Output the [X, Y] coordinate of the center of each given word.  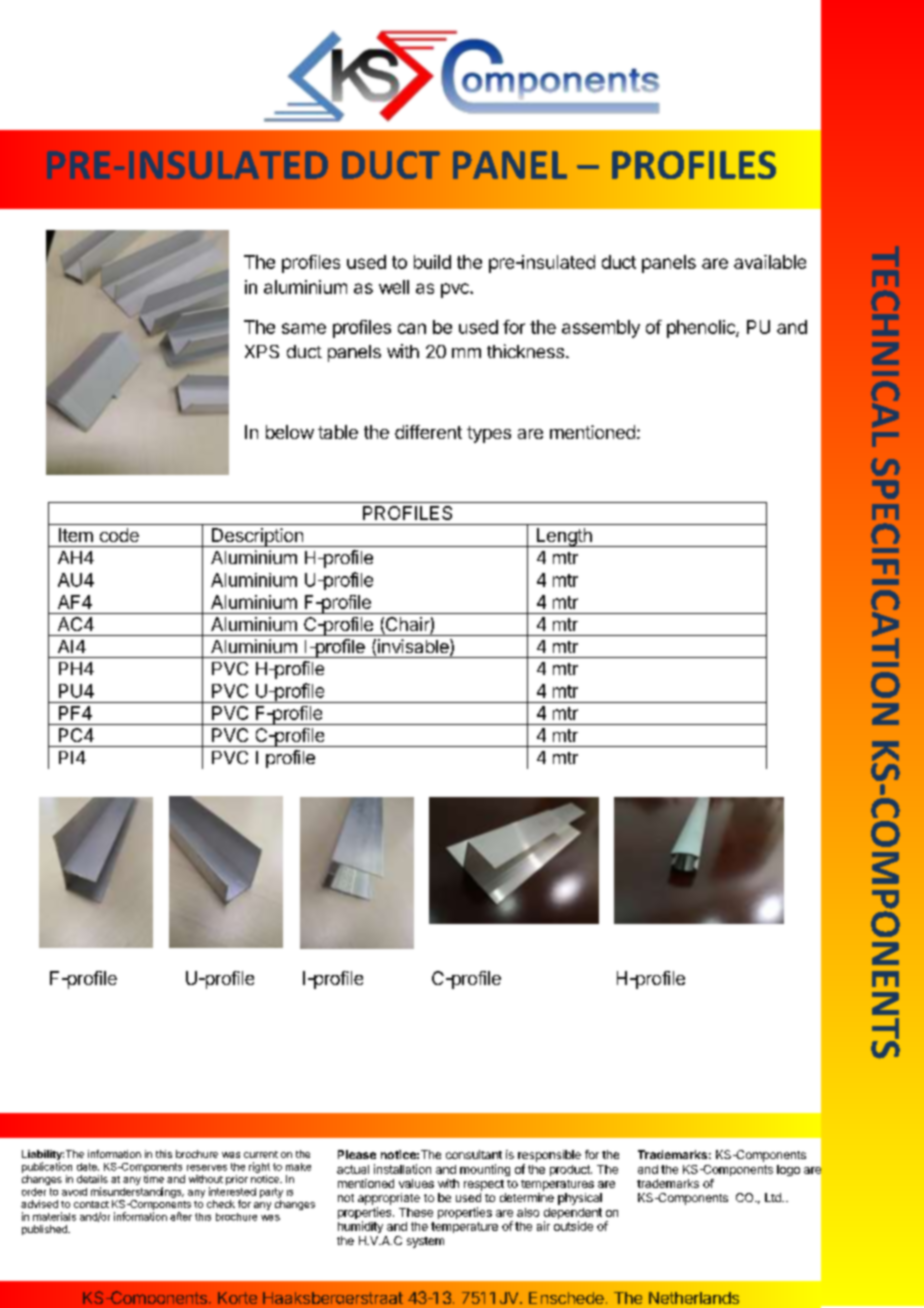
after [181, 1216]
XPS [262, 351]
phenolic [702, 329]
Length [564, 537]
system [425, 1242]
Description [257, 537]
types [489, 434]
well [394, 287]
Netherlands [694, 1298]
